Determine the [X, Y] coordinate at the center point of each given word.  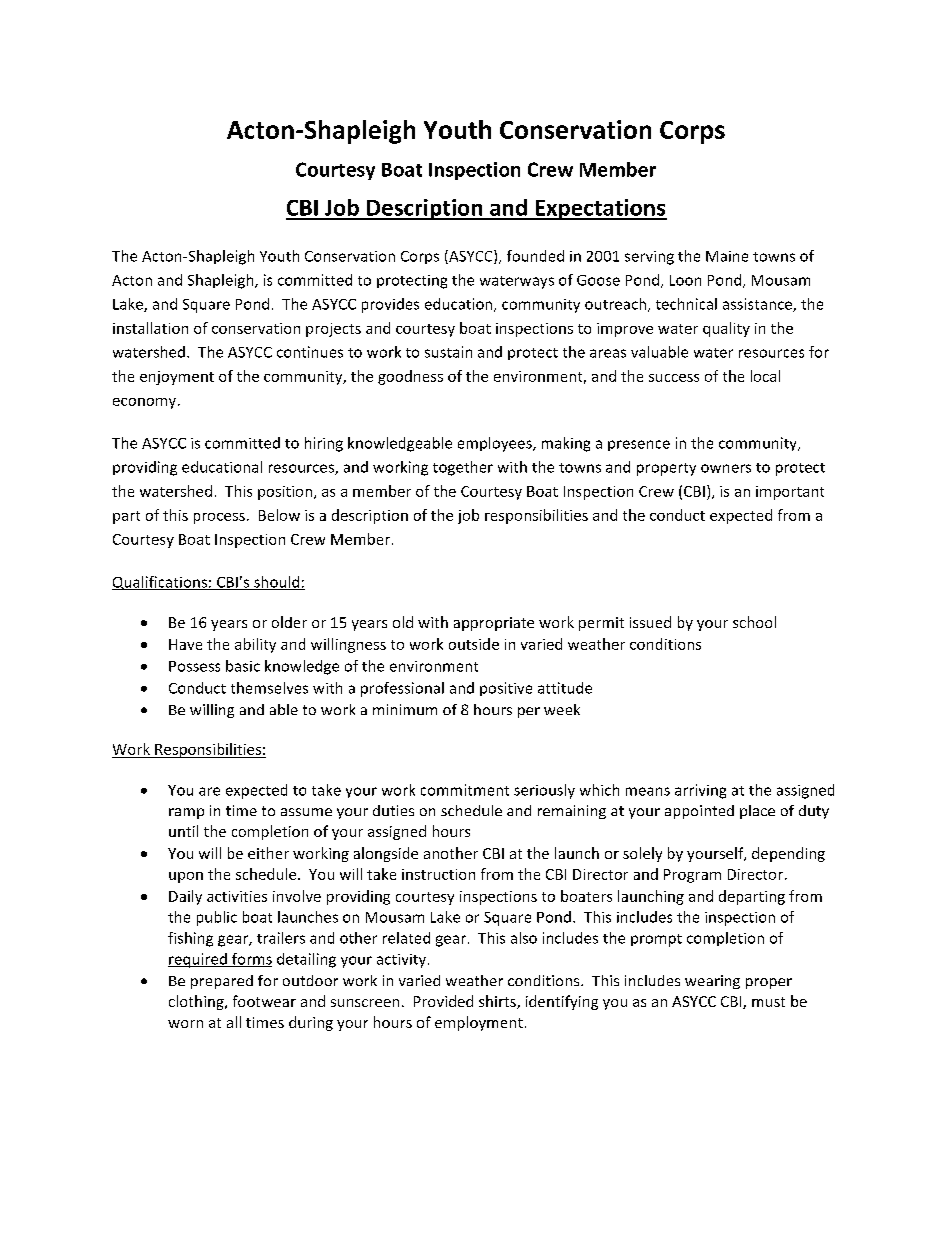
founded [535, 256]
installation [150, 328]
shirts [498, 1002]
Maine [727, 256]
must [768, 1002]
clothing [197, 1002]
